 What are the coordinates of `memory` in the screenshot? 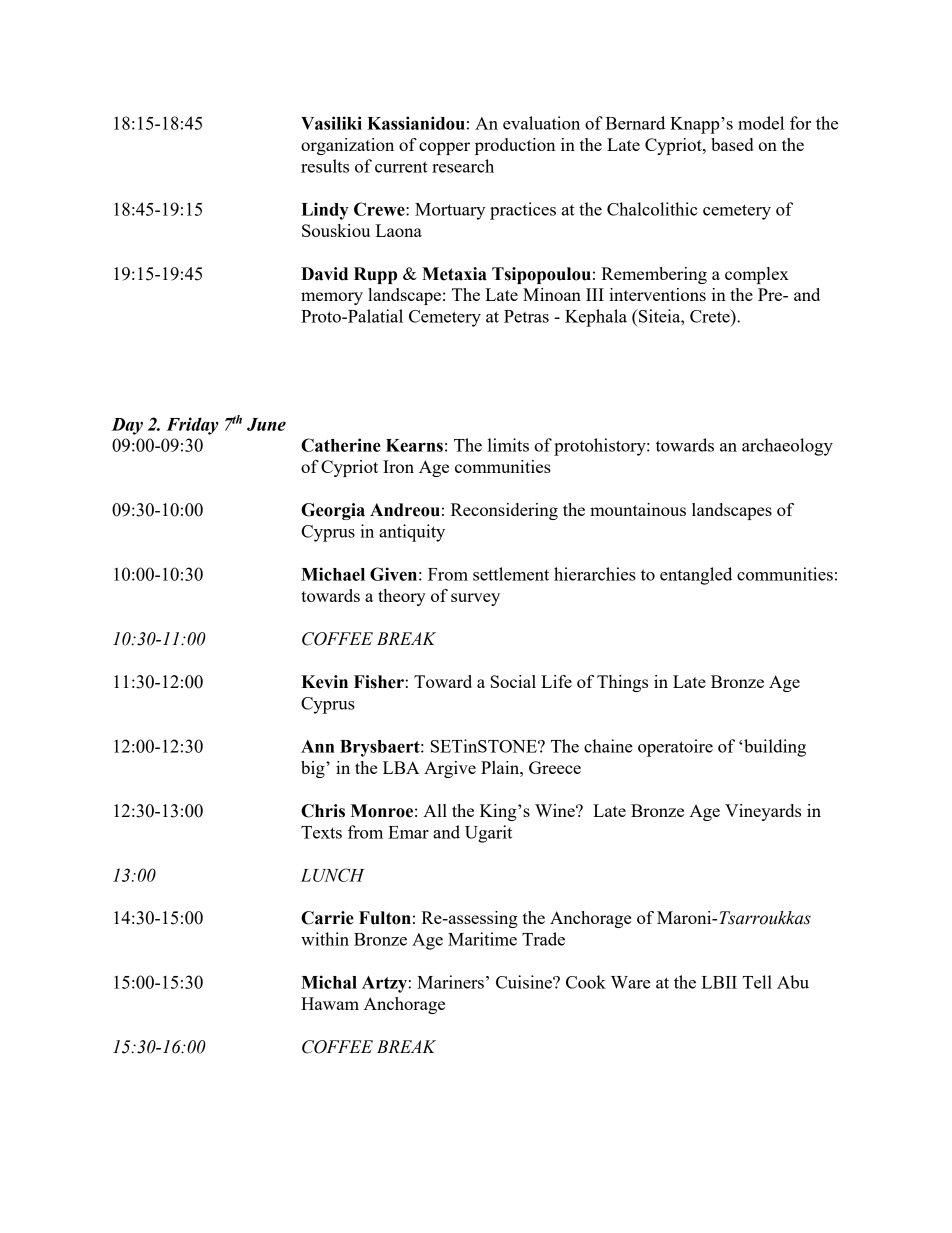 It's located at (332, 298).
